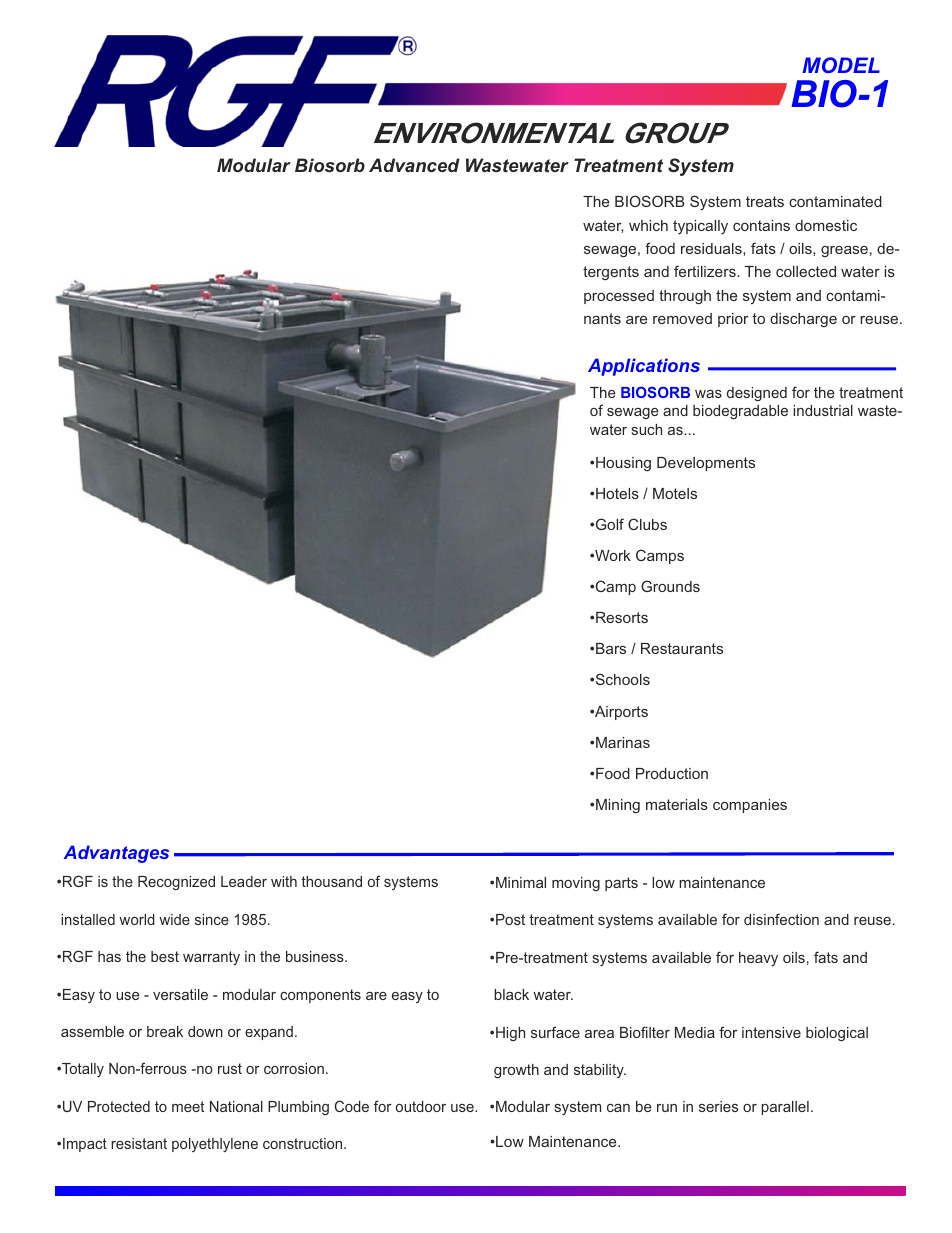 The height and width of the image is (1233, 952). Describe the element at coordinates (623, 464) in the image. I see `Housing` at that location.
